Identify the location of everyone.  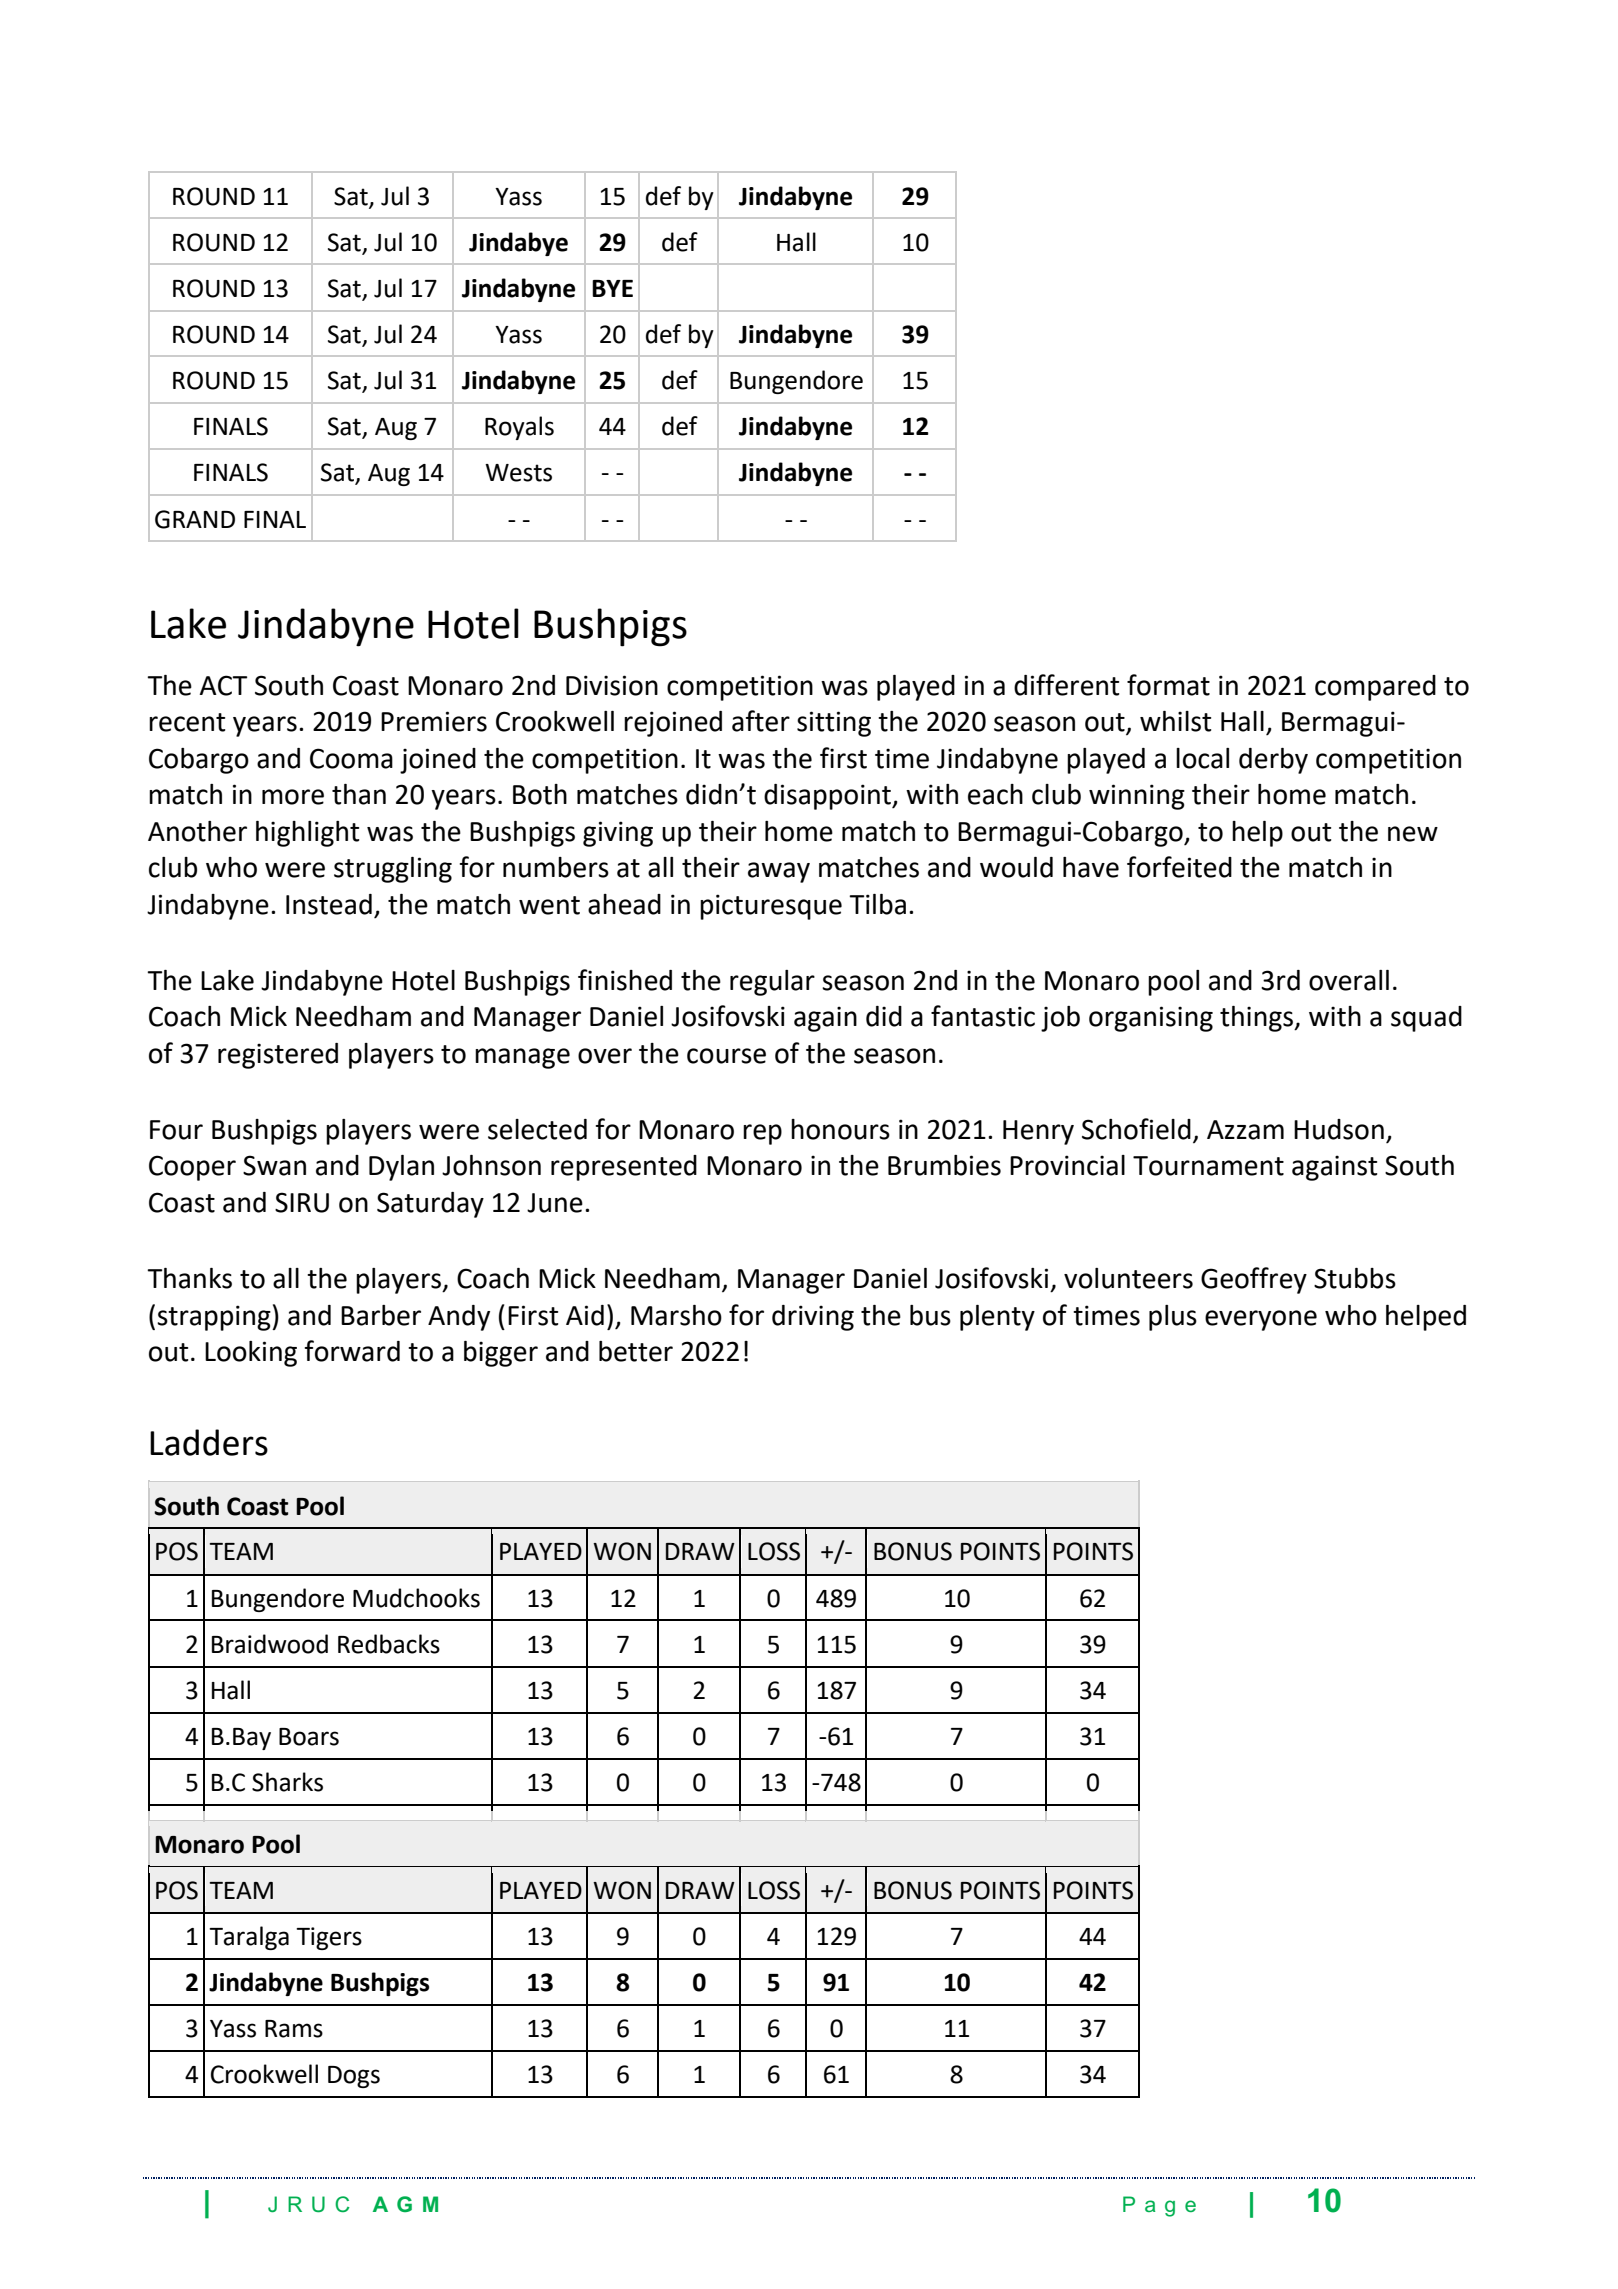
(1261, 1320).
